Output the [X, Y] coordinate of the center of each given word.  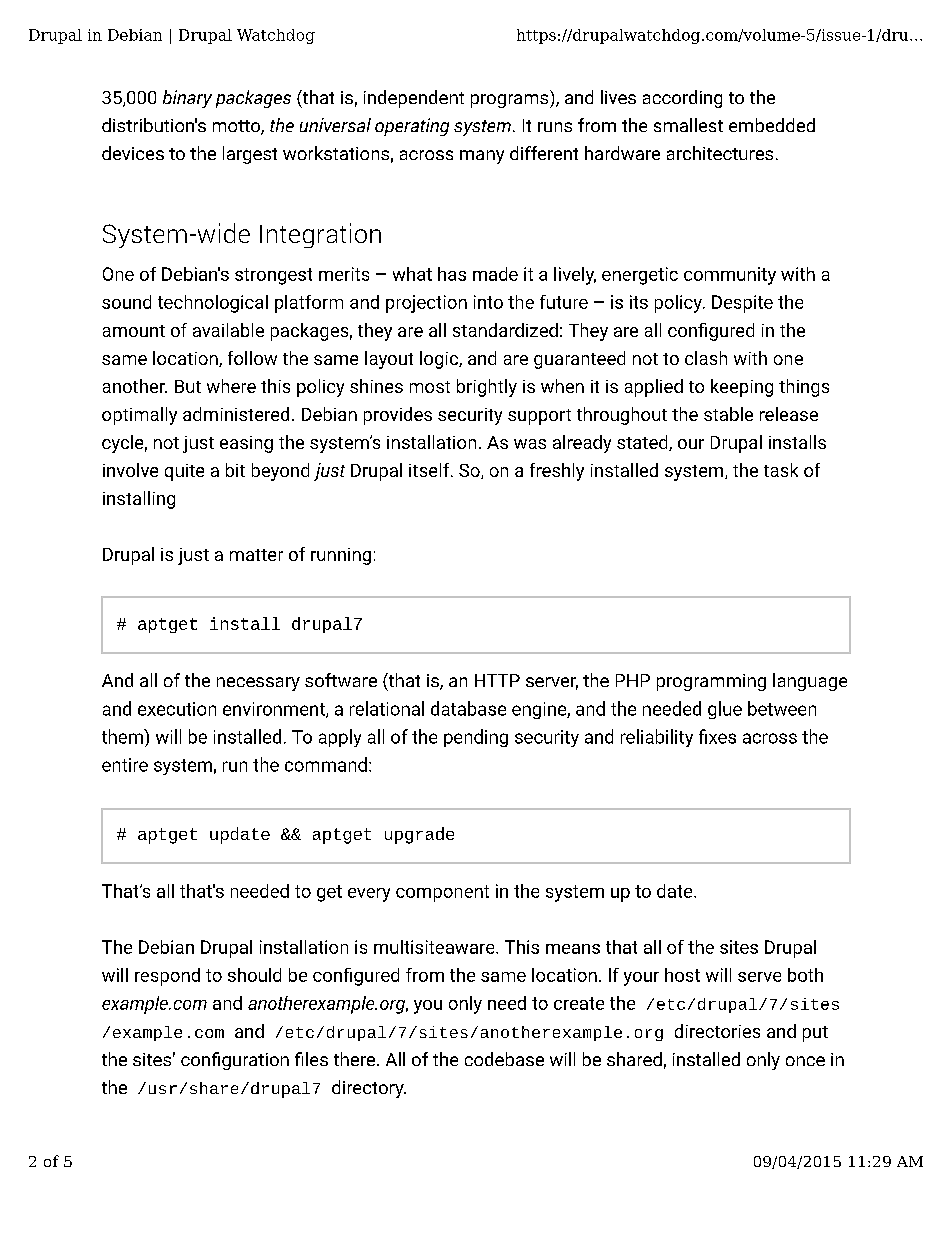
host [682, 975]
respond [167, 977]
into [488, 302]
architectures [720, 153]
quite [184, 472]
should [254, 975]
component [442, 893]
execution [177, 709]
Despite [742, 304]
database [468, 708]
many [482, 157]
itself [430, 470]
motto [237, 127]
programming [711, 682]
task [781, 470]
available [228, 330]
